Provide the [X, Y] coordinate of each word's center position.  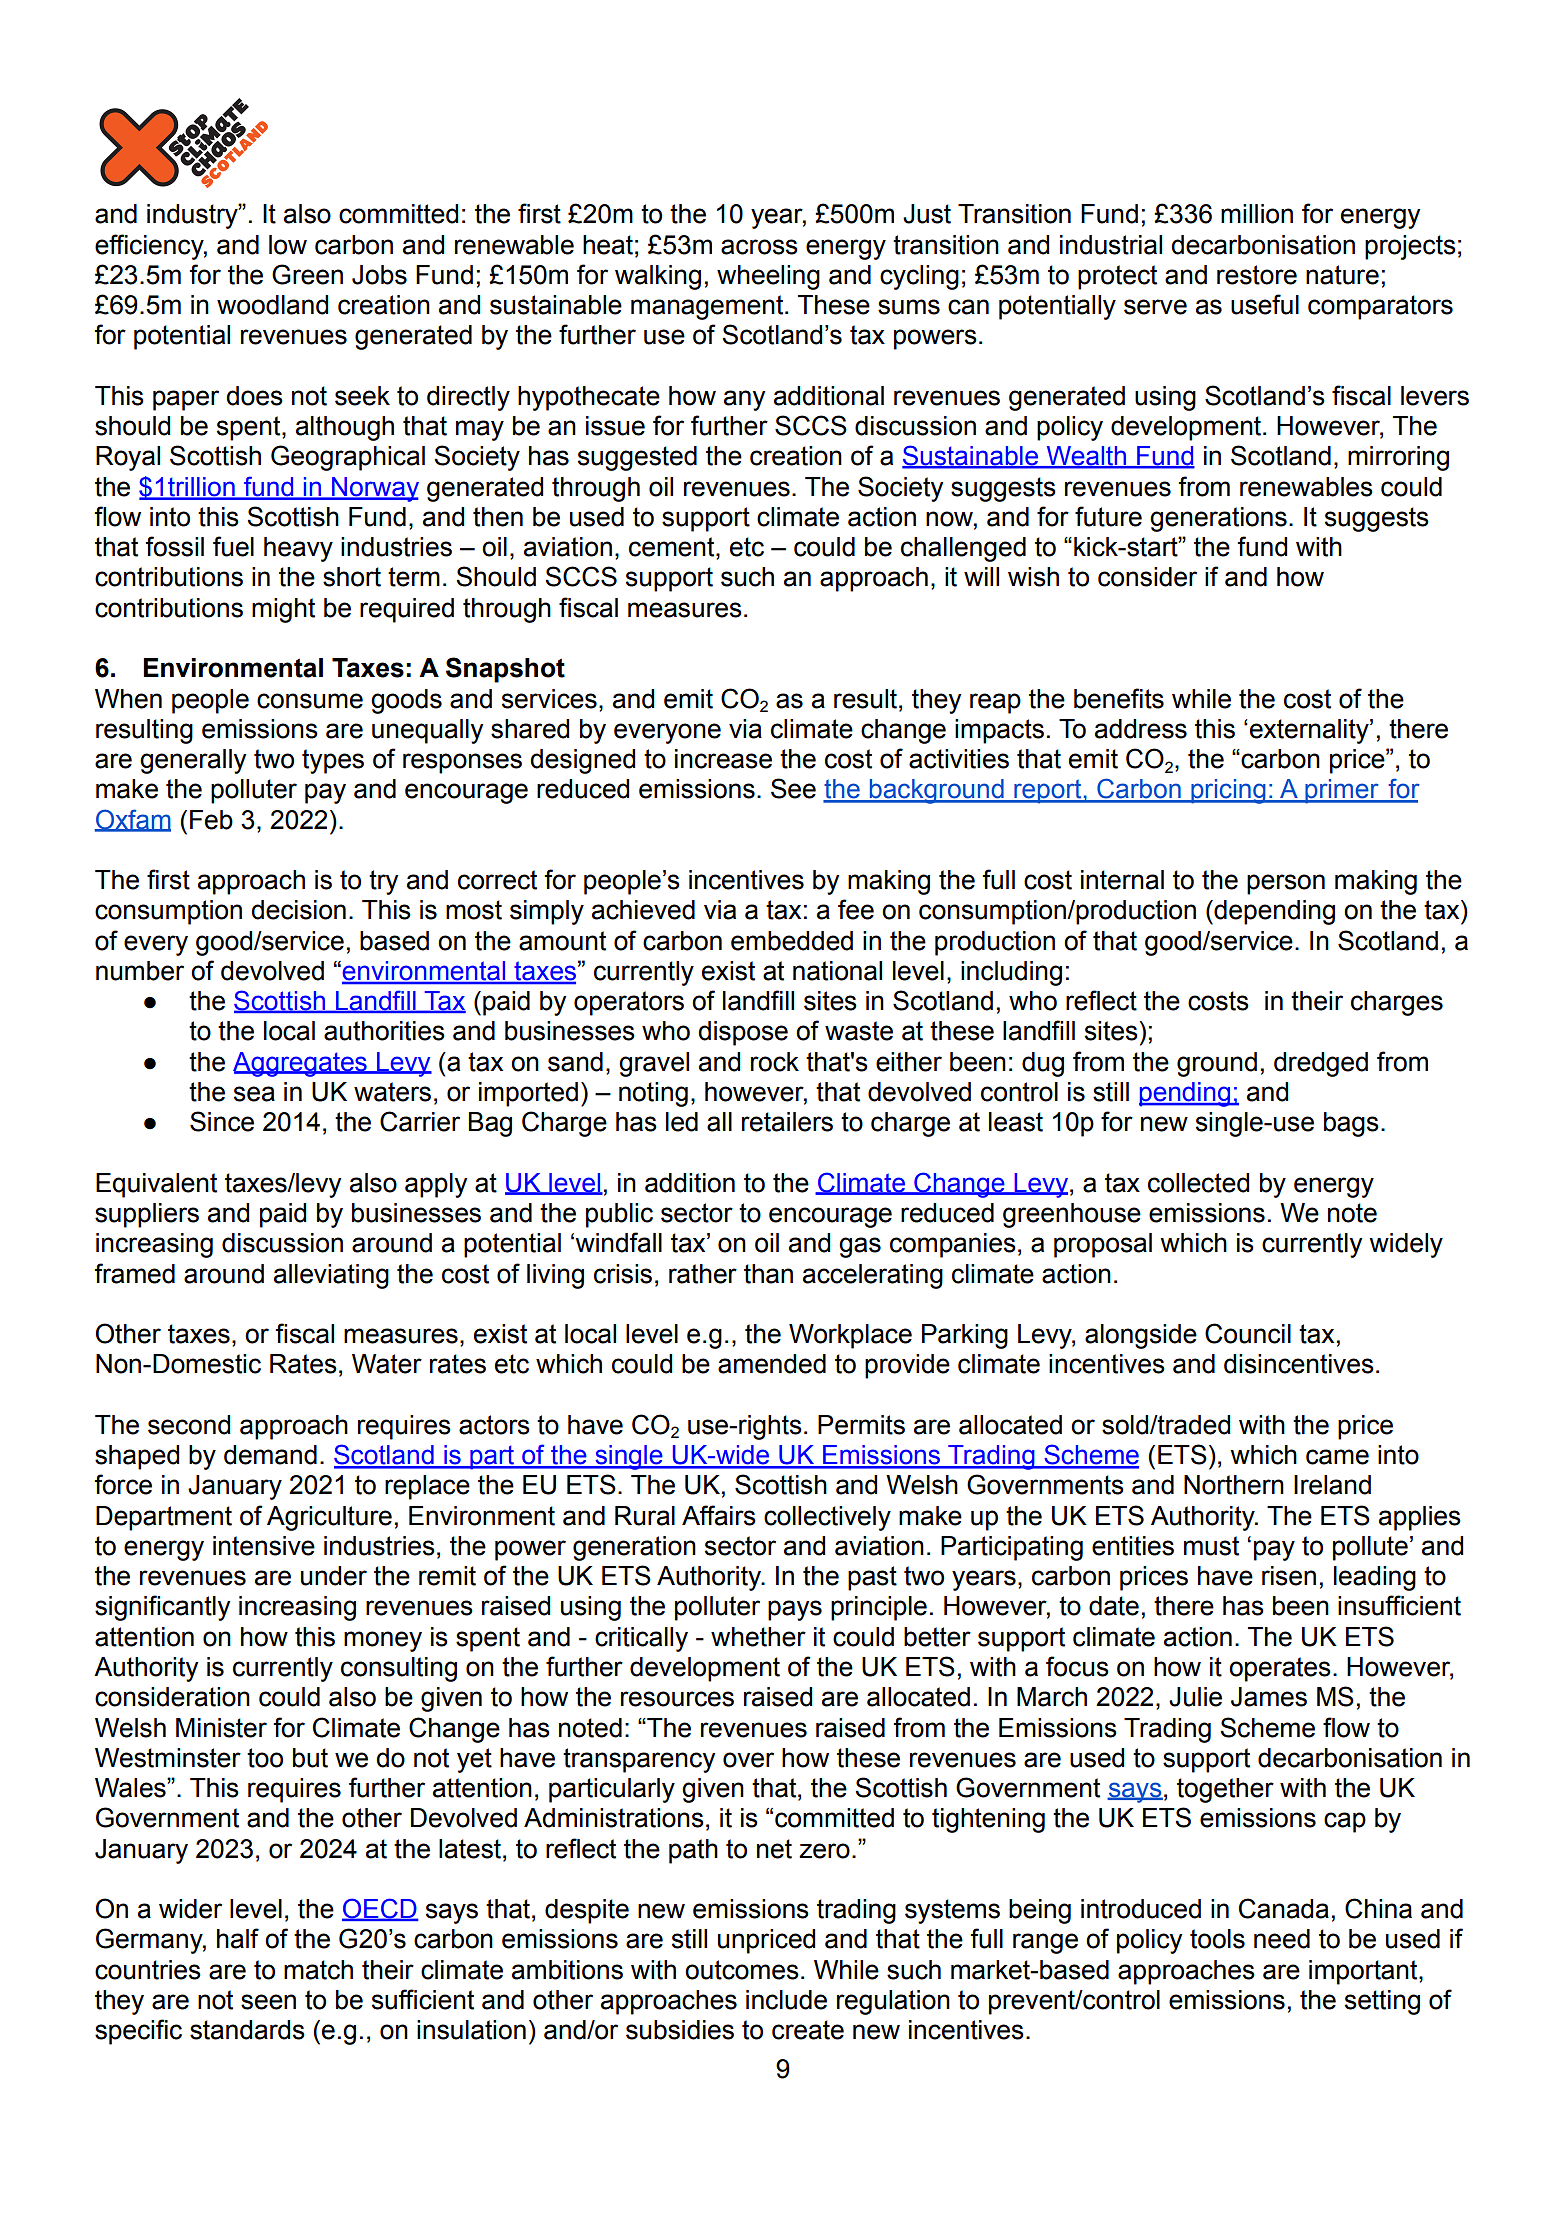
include [786, 2000]
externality [1310, 731]
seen [268, 2002]
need [1282, 1939]
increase [723, 759]
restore [1257, 275]
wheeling [768, 277]
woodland [272, 305]
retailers [787, 1122]
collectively [827, 1518]
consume [310, 701]
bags [1351, 1124]
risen [1289, 1576]
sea [254, 1094]
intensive [264, 1546]
